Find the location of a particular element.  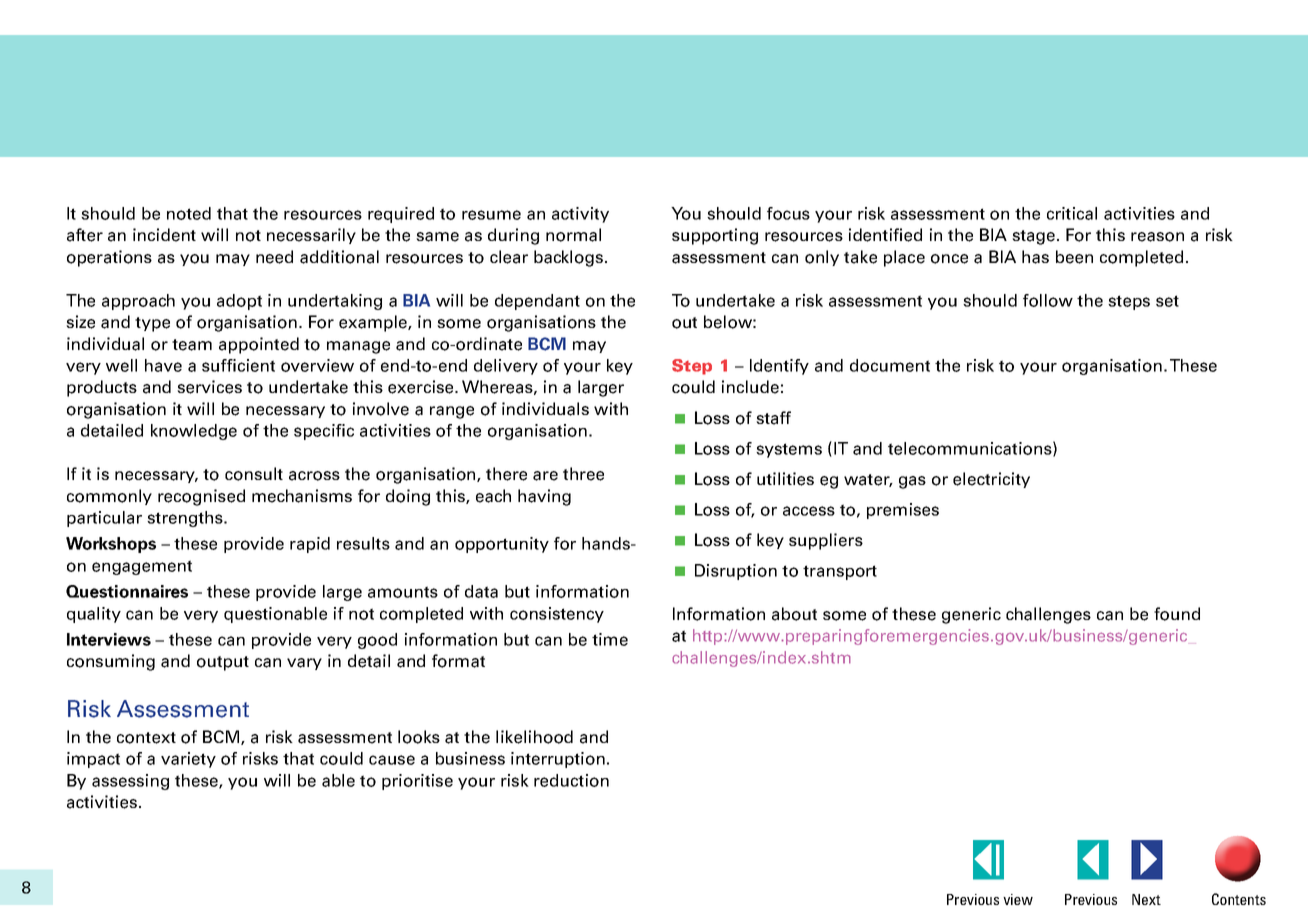

supporting is located at coordinates (715, 236).
